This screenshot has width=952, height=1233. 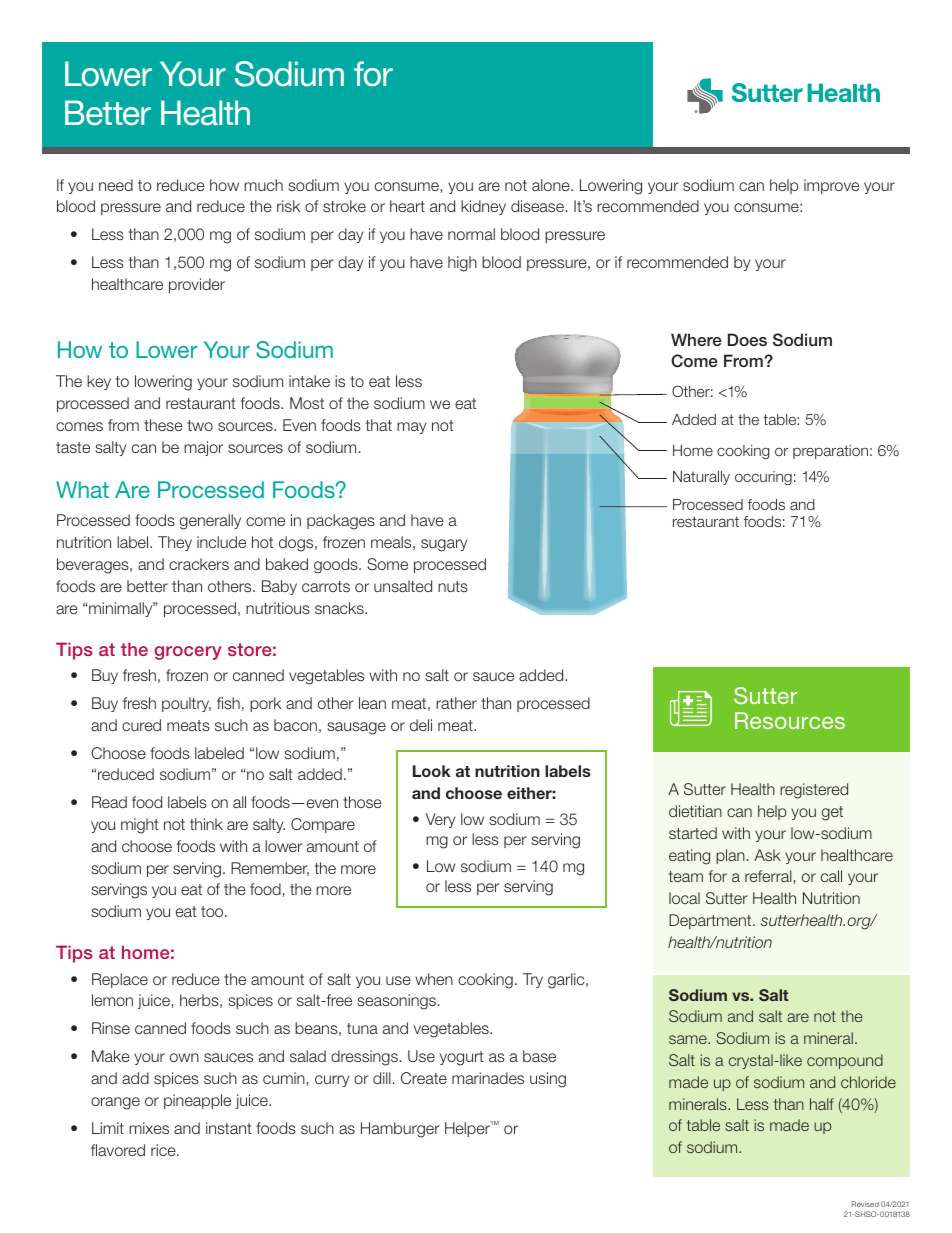 What do you see at coordinates (471, 234) in the screenshot?
I see `normal` at bounding box center [471, 234].
